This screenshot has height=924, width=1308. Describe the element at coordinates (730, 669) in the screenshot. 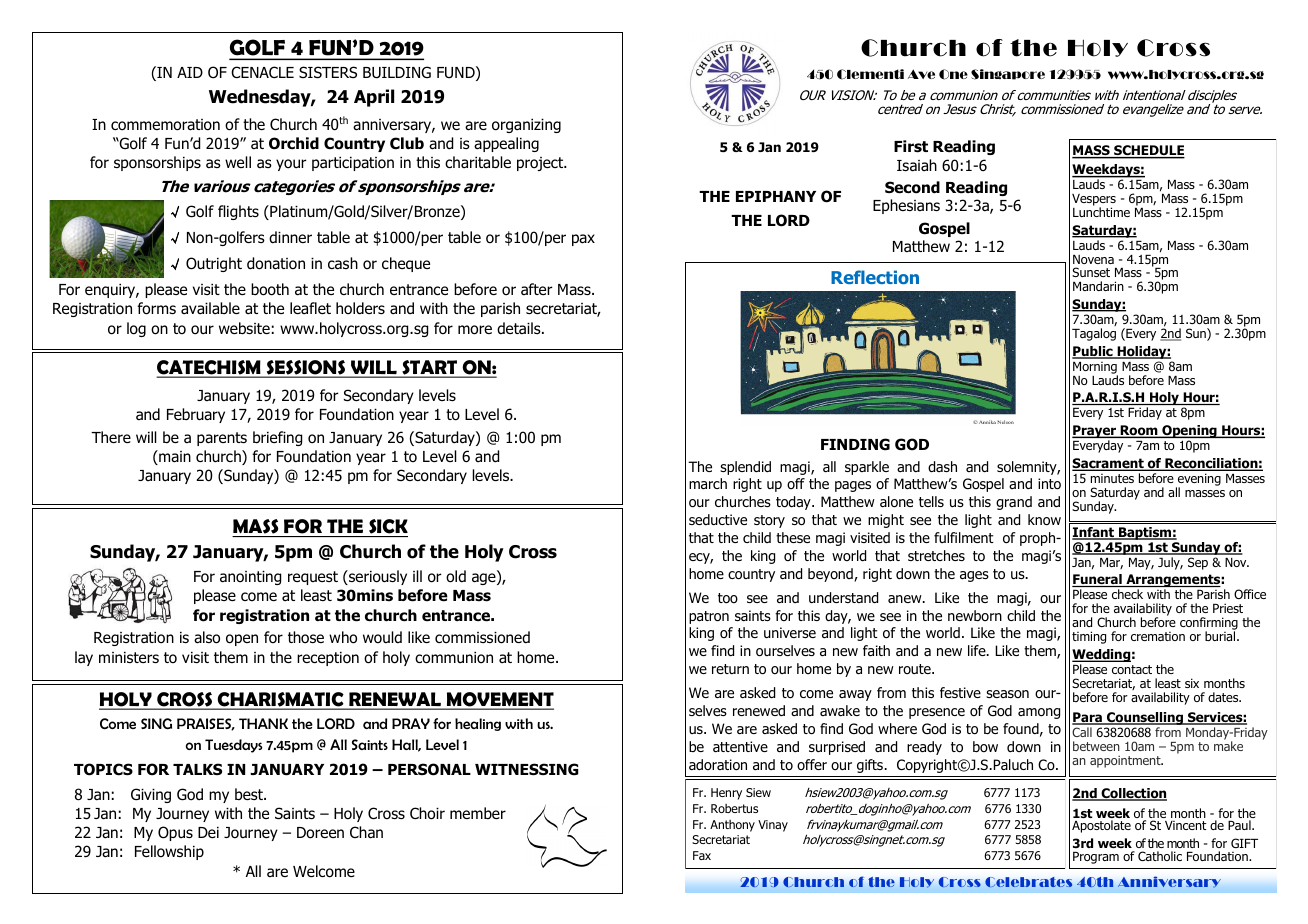

I see `return` at that location.
